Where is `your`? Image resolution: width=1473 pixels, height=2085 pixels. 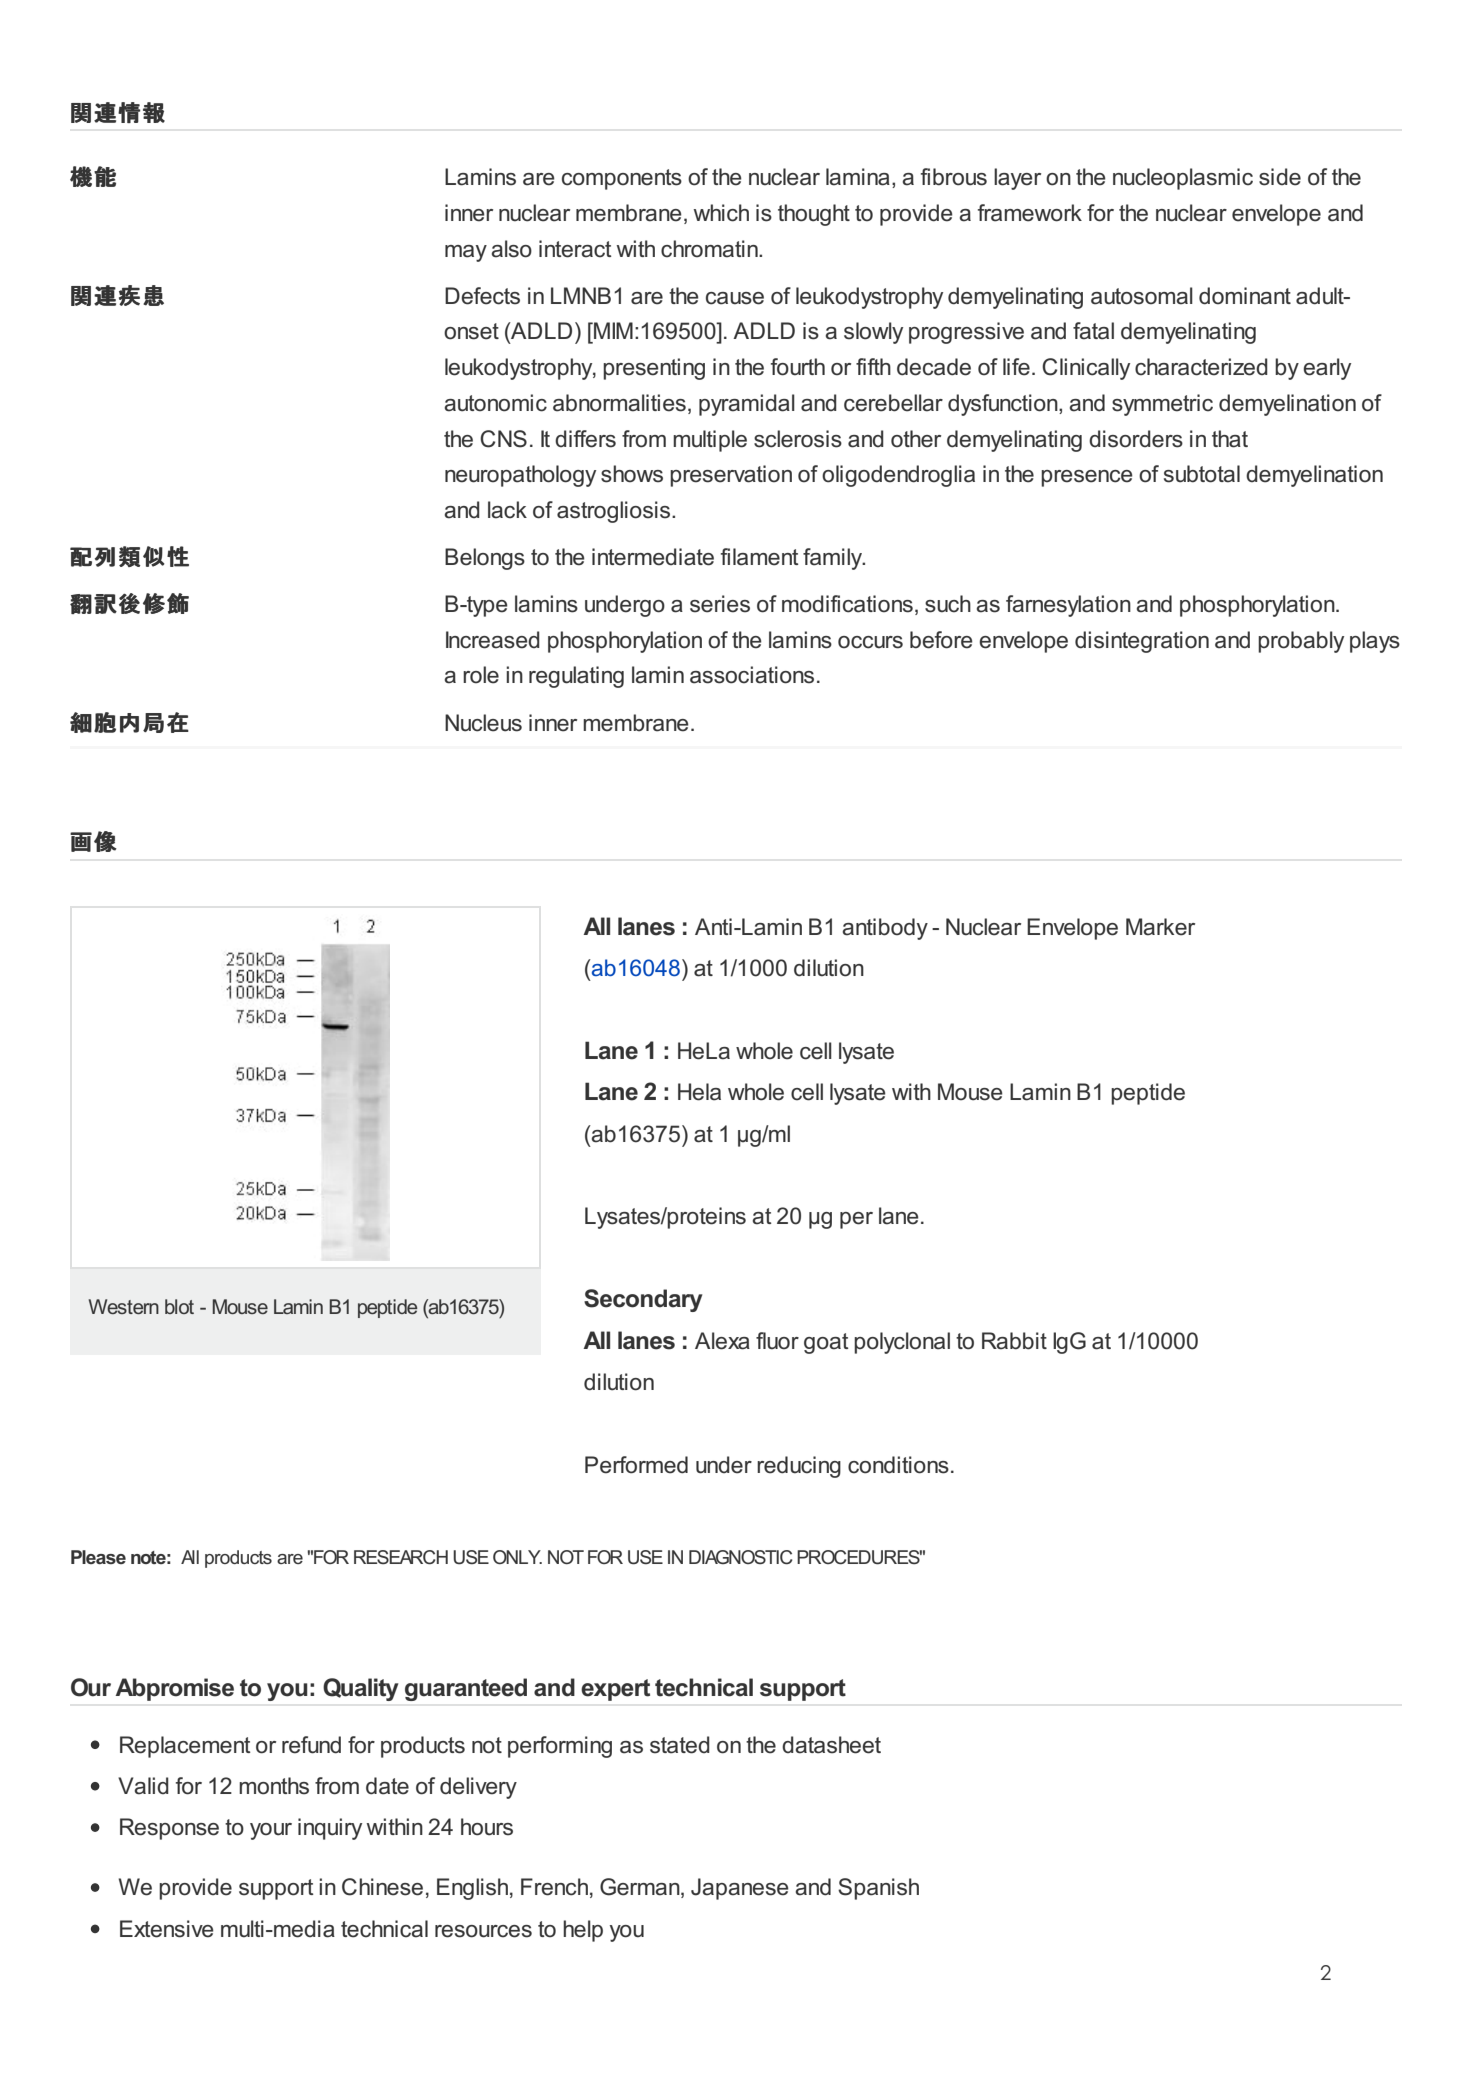 your is located at coordinates (271, 1831).
